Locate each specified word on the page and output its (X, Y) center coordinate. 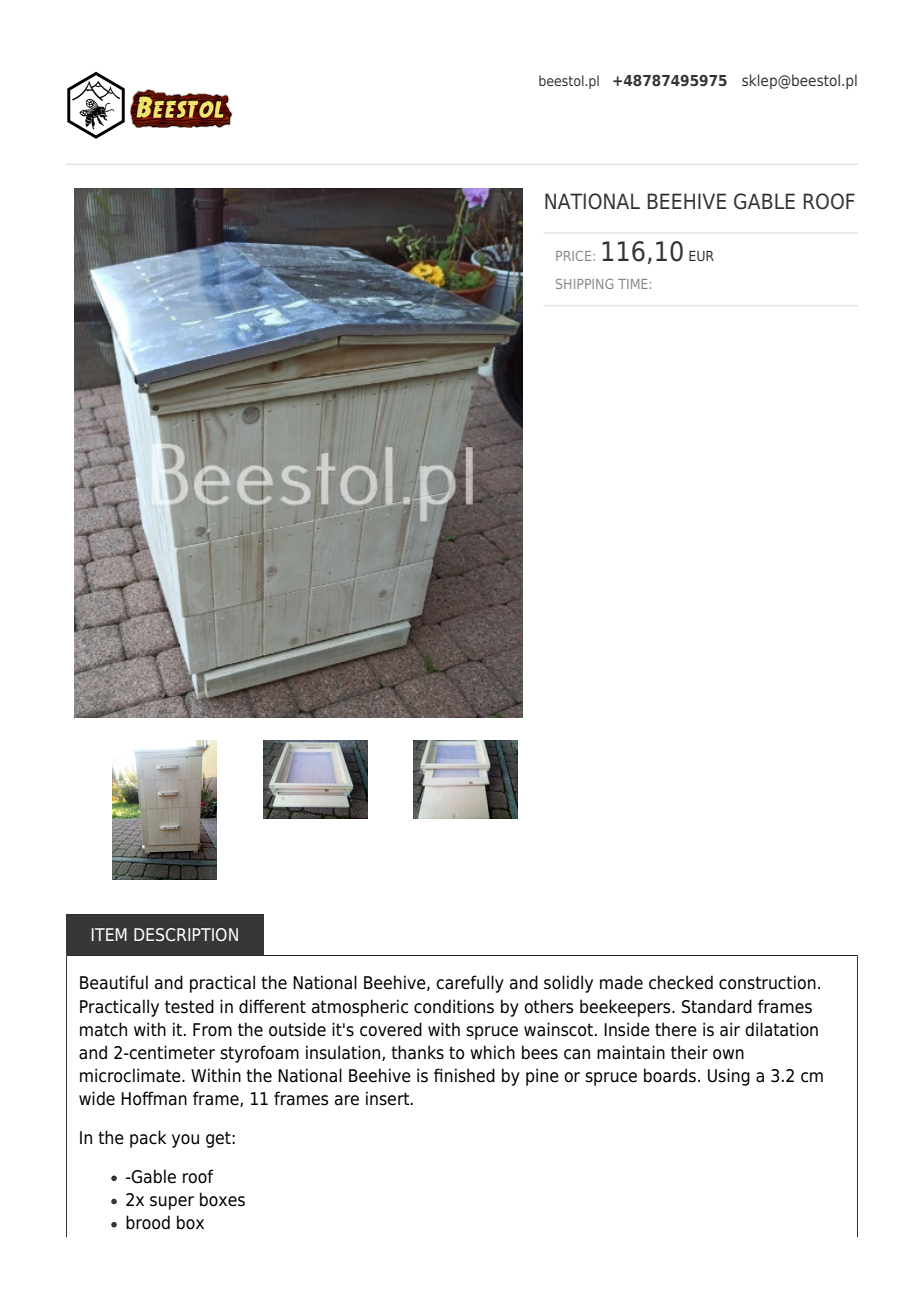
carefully (470, 984)
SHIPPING (584, 284)
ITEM (109, 934)
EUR (701, 256)
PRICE (575, 256)
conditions (454, 1006)
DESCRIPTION (186, 935)
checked (681, 982)
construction (767, 982)
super (172, 1203)
